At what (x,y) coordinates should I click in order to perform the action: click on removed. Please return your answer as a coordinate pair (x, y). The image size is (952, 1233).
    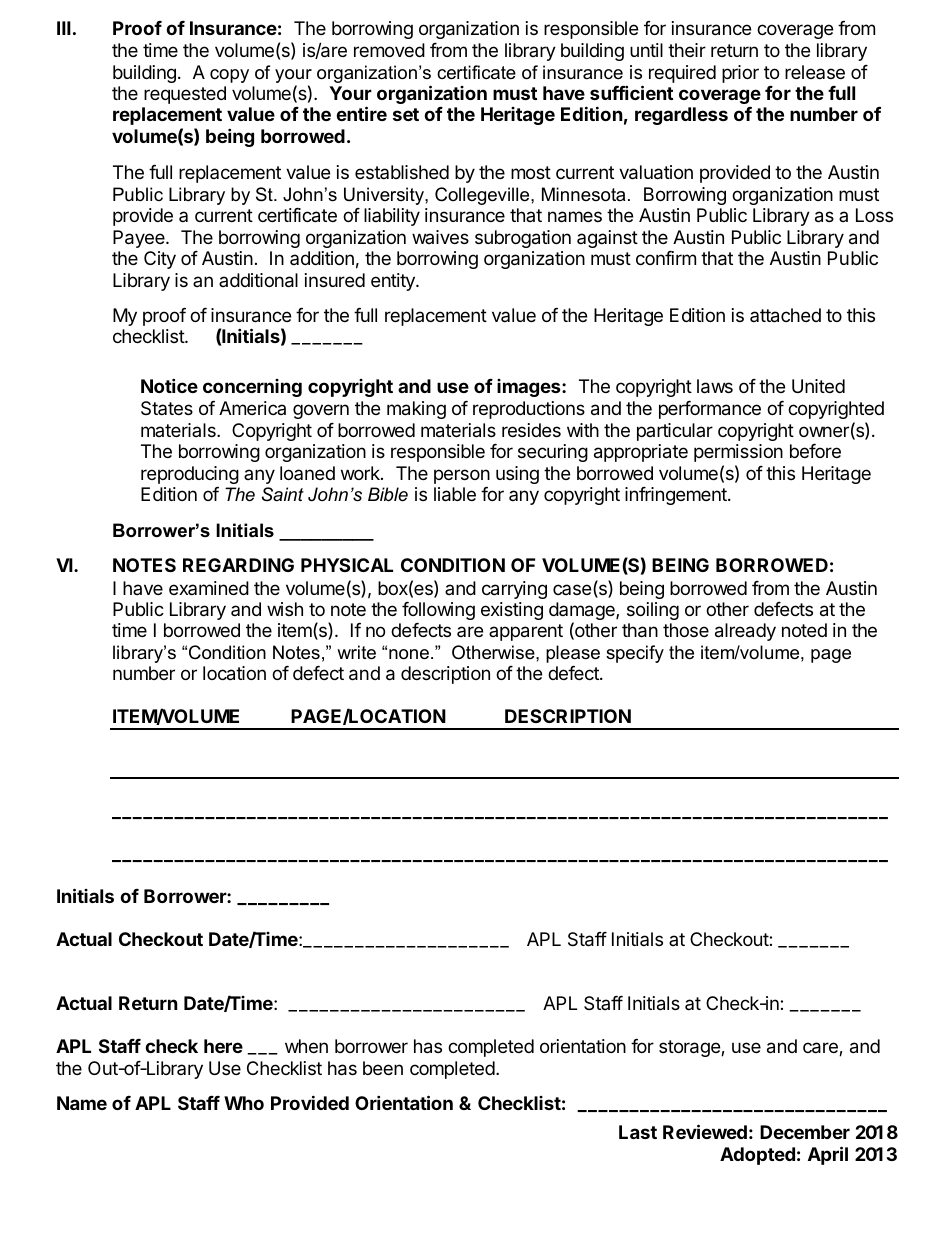
    Looking at the image, I should click on (389, 50).
